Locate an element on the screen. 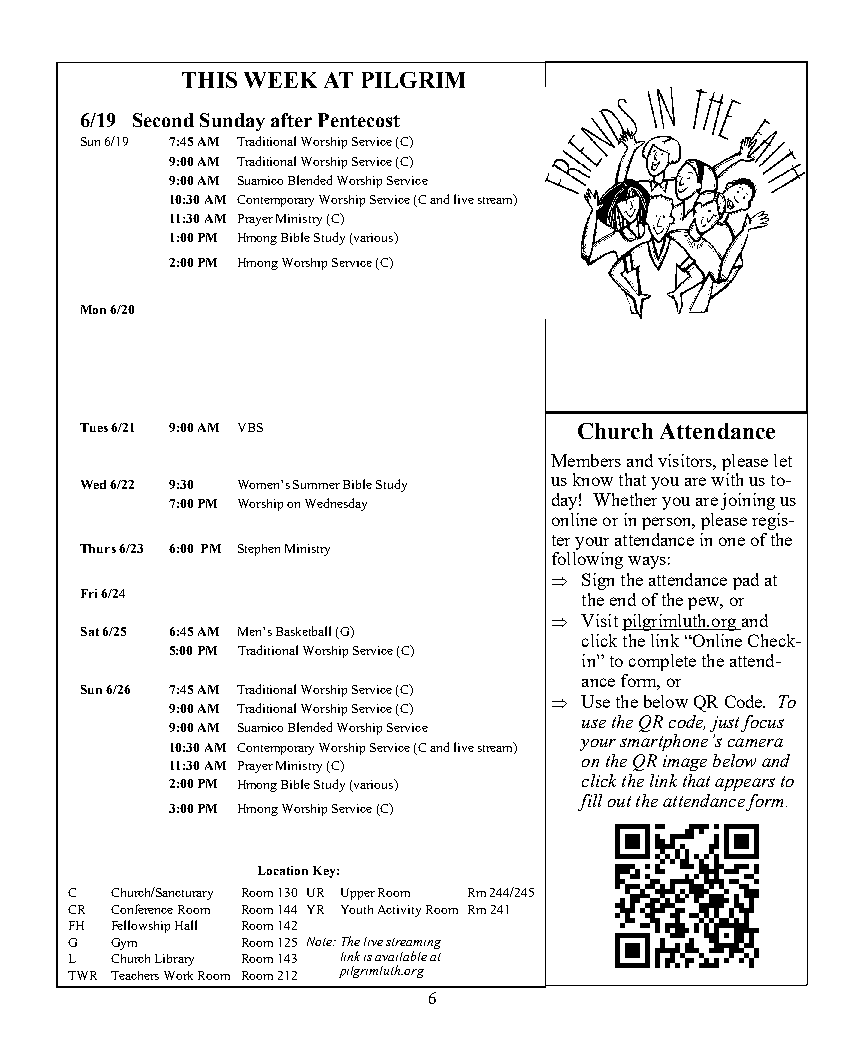 Image resolution: width=856 pixels, height=1039 pixels. Pentecost is located at coordinates (359, 120).
